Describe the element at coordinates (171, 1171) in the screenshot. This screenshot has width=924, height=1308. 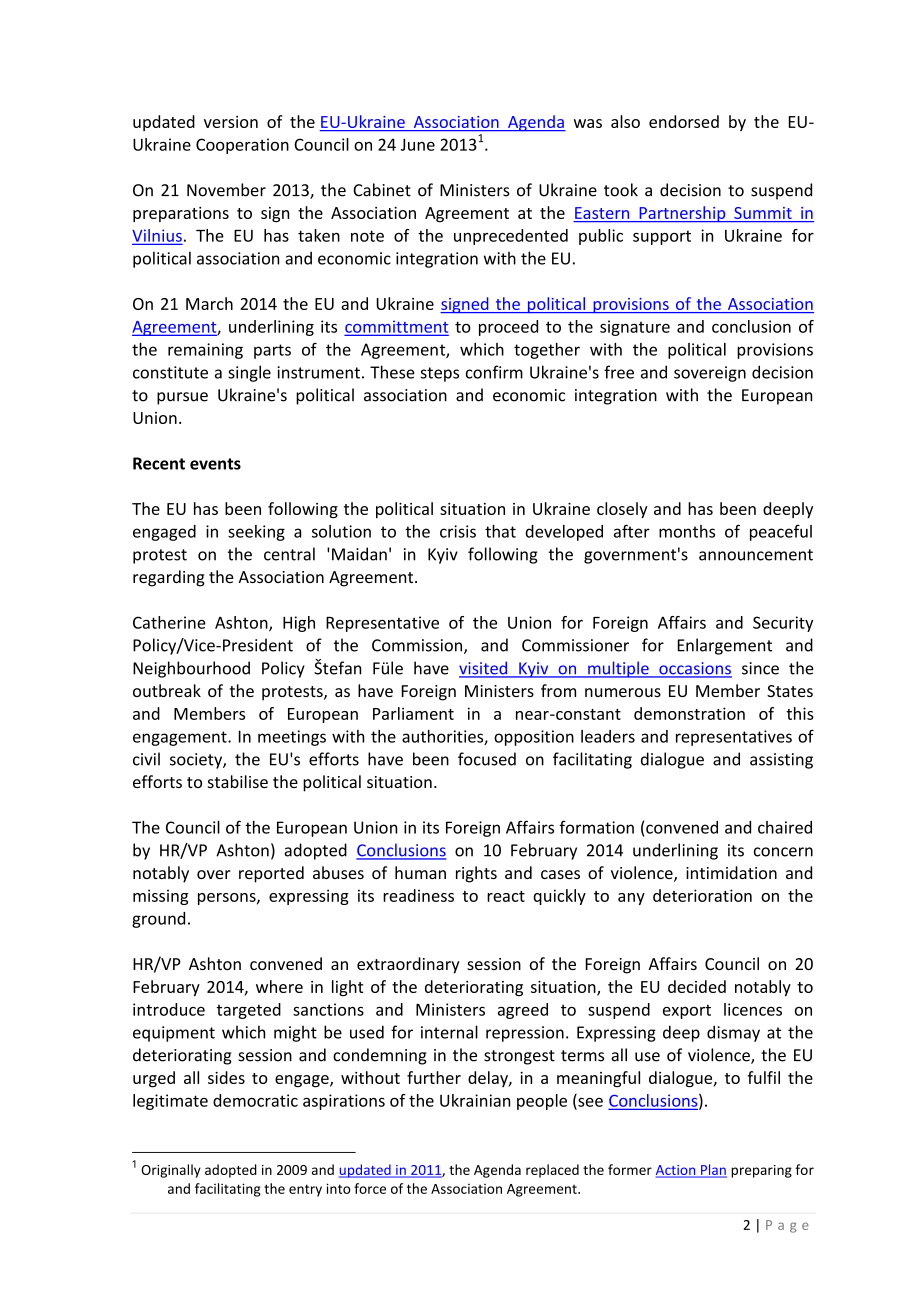
I see `Originally` at that location.
